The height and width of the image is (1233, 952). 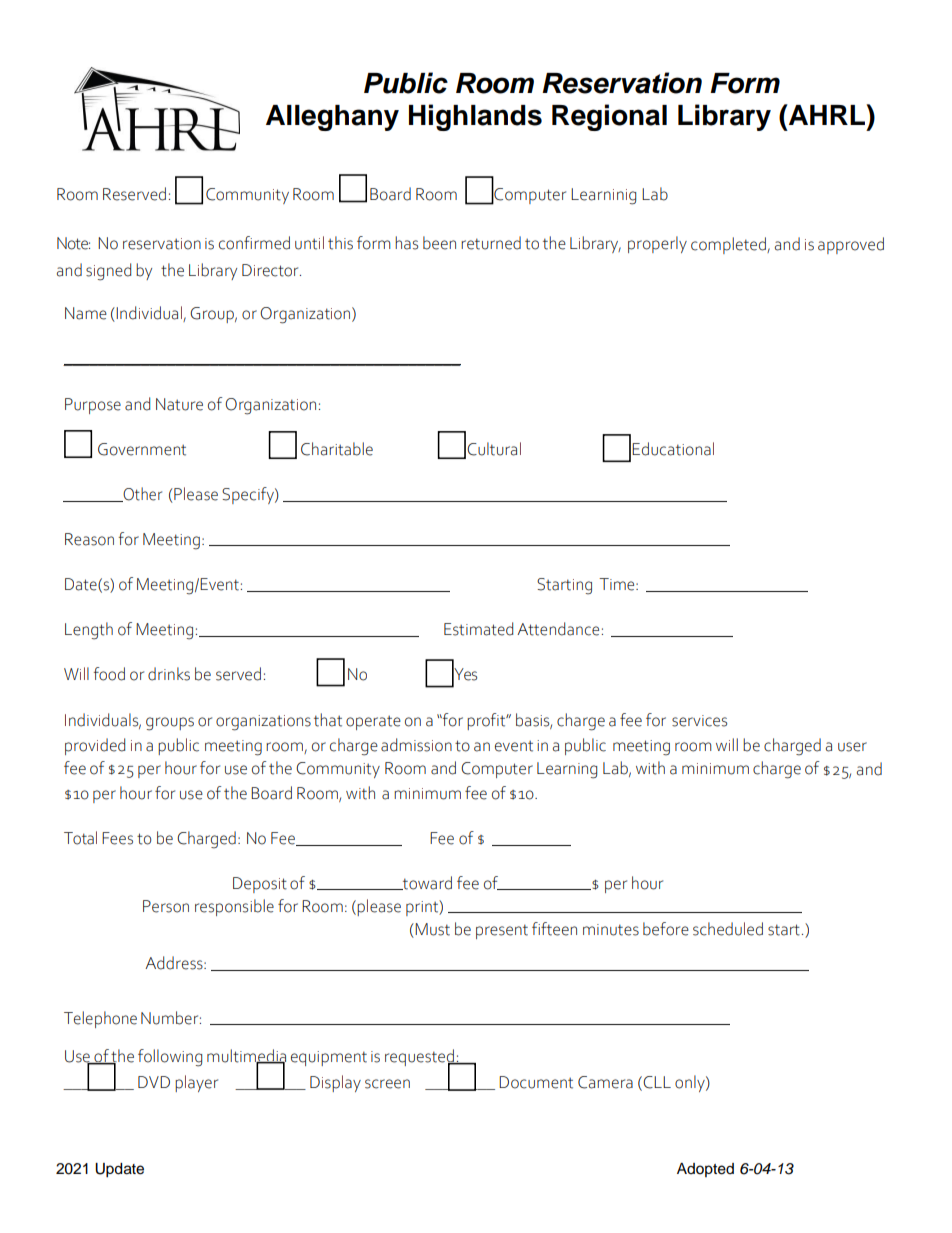 What do you see at coordinates (166, 906) in the image?
I see `Person` at bounding box center [166, 906].
